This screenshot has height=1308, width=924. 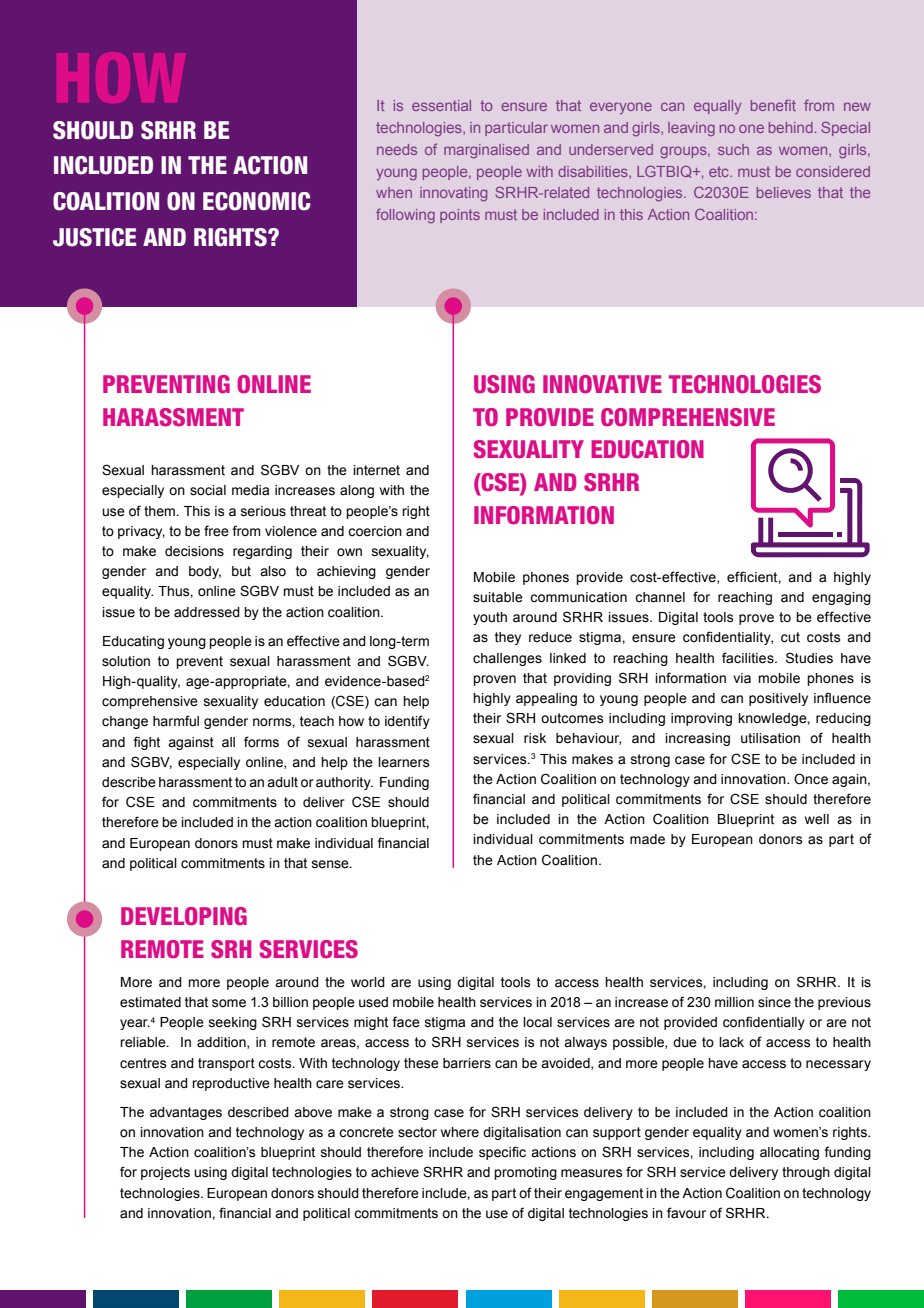 I want to click on DEVELOPING, so click(x=184, y=916).
